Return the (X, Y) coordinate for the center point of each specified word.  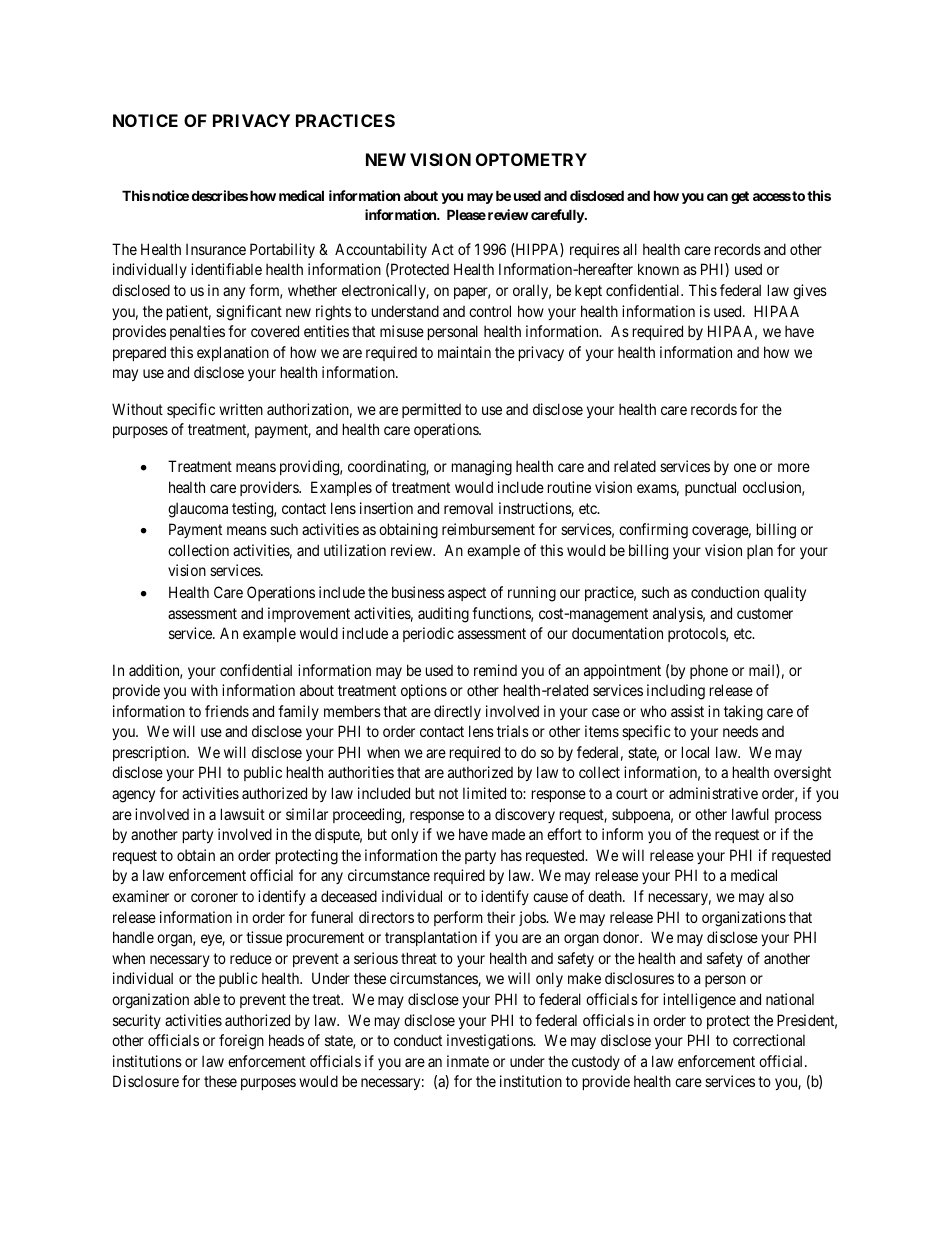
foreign (241, 1042)
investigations (491, 1042)
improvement (309, 614)
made (508, 834)
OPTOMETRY (531, 159)
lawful (750, 814)
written (241, 409)
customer (765, 613)
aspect (467, 594)
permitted (431, 410)
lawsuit (243, 814)
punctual (710, 488)
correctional (769, 1040)
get (740, 197)
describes (220, 195)
